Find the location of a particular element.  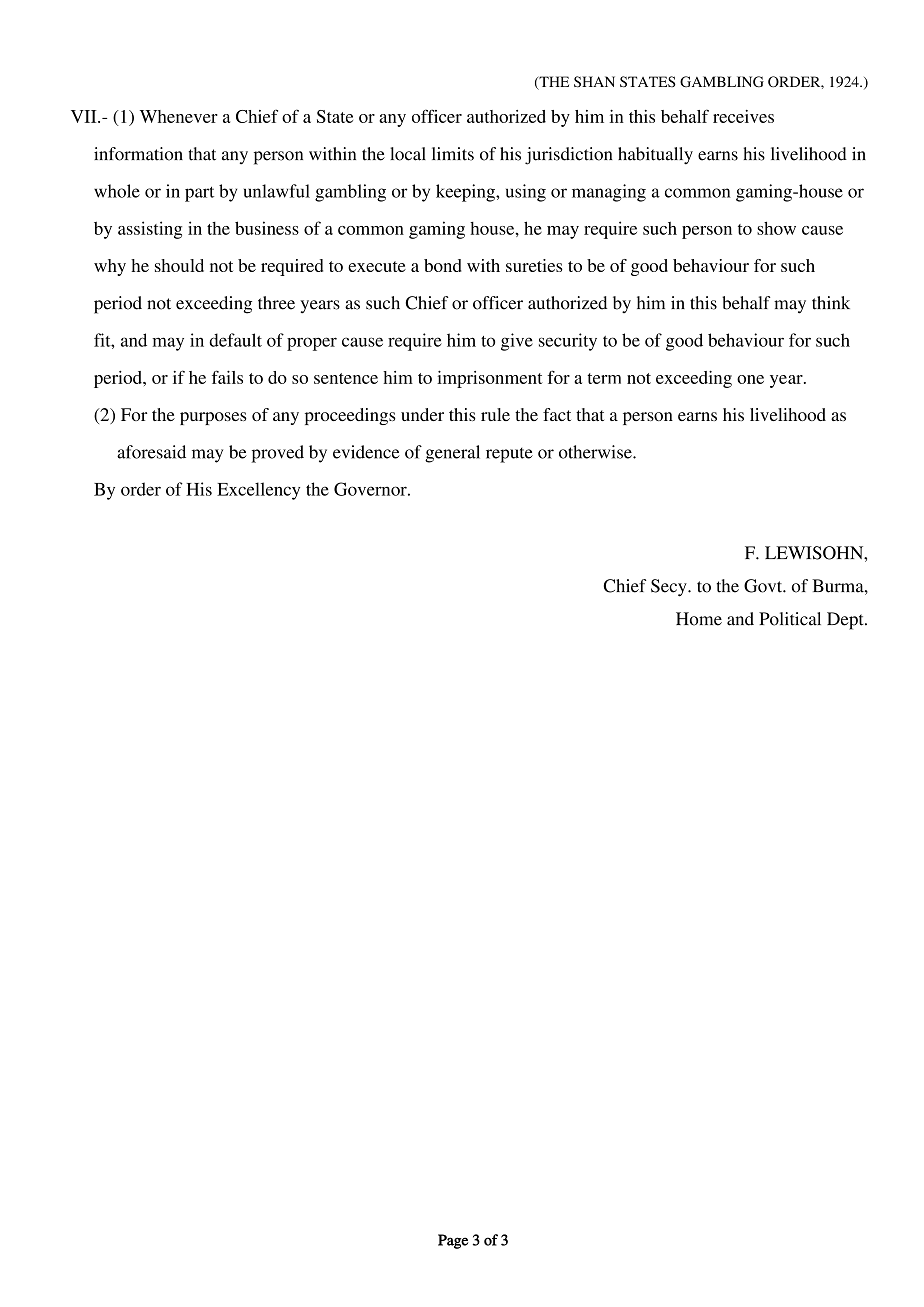

Home is located at coordinates (699, 619).
